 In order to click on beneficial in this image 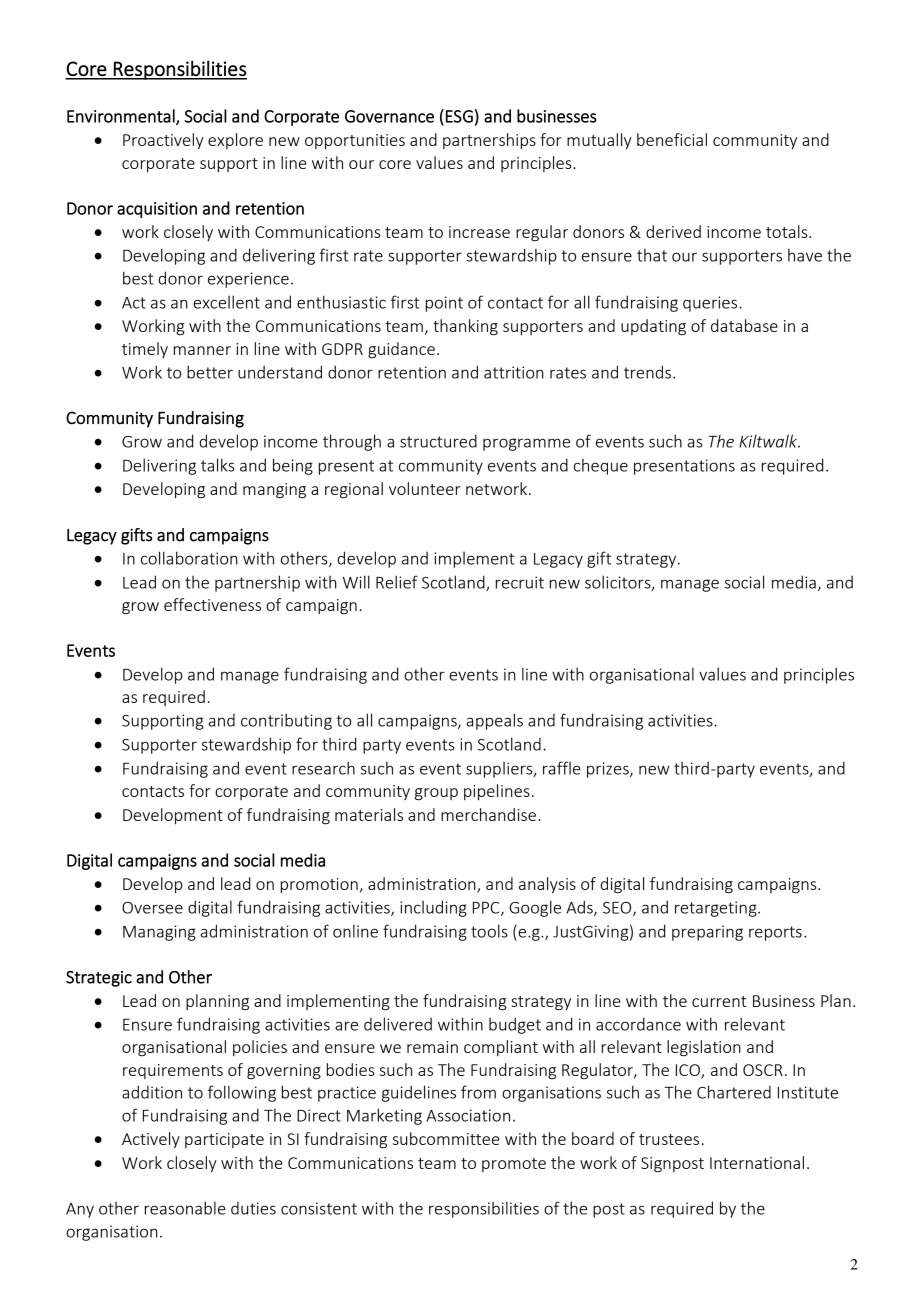, I will do `click(672, 139)`.
